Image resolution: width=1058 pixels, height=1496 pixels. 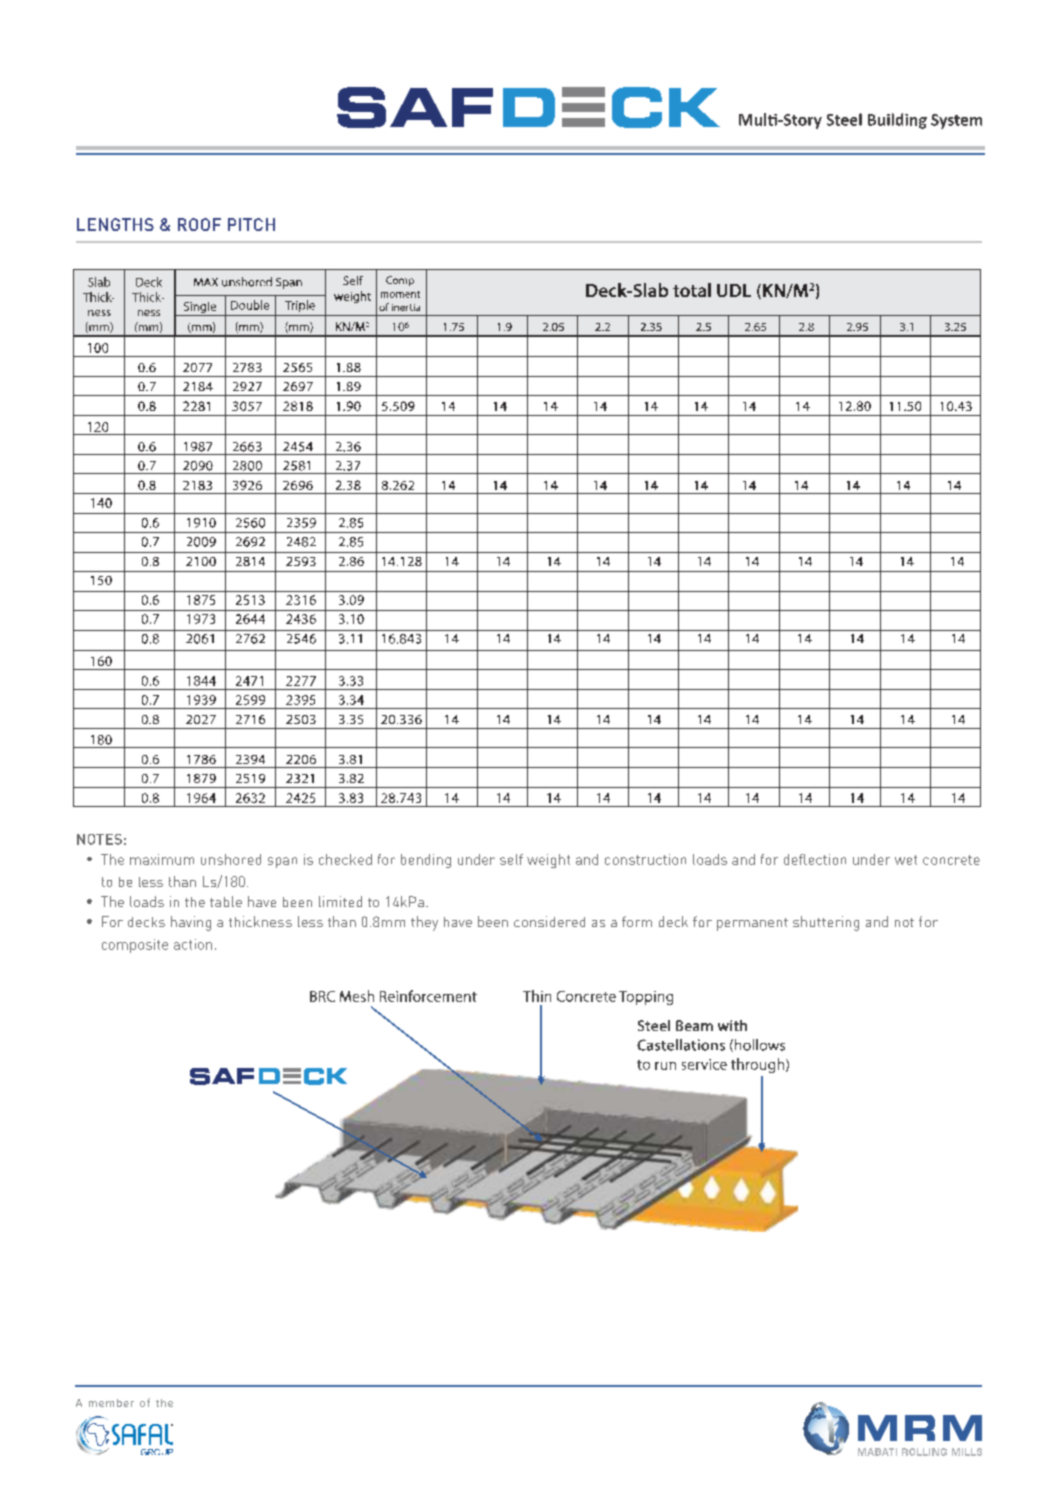 I want to click on Mul, so click(x=754, y=119).
